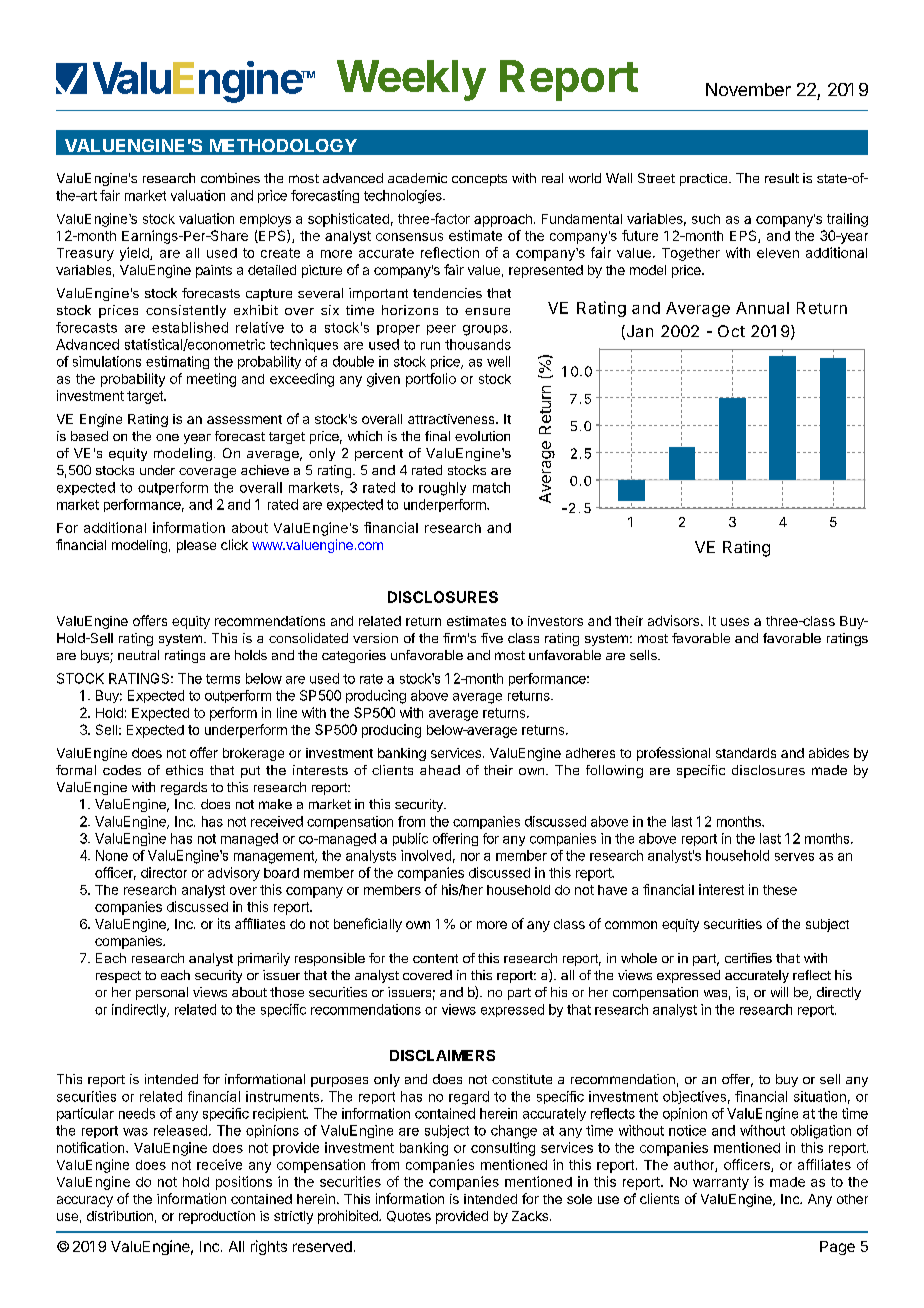 This screenshot has height=1308, width=924. Describe the element at coordinates (162, 993) in the screenshot. I see `personal` at that location.
